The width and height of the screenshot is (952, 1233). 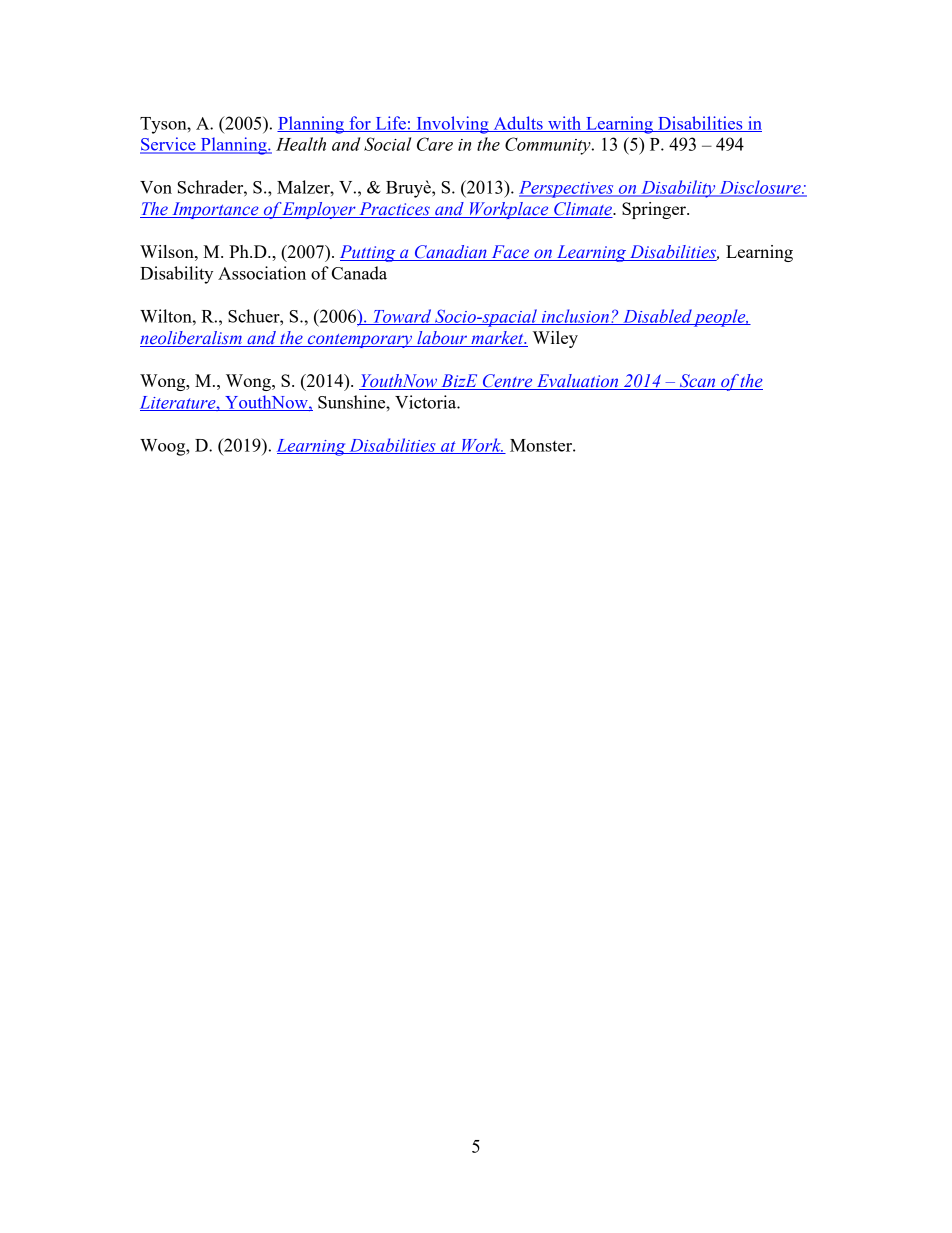 I want to click on Centre, so click(x=507, y=382).
